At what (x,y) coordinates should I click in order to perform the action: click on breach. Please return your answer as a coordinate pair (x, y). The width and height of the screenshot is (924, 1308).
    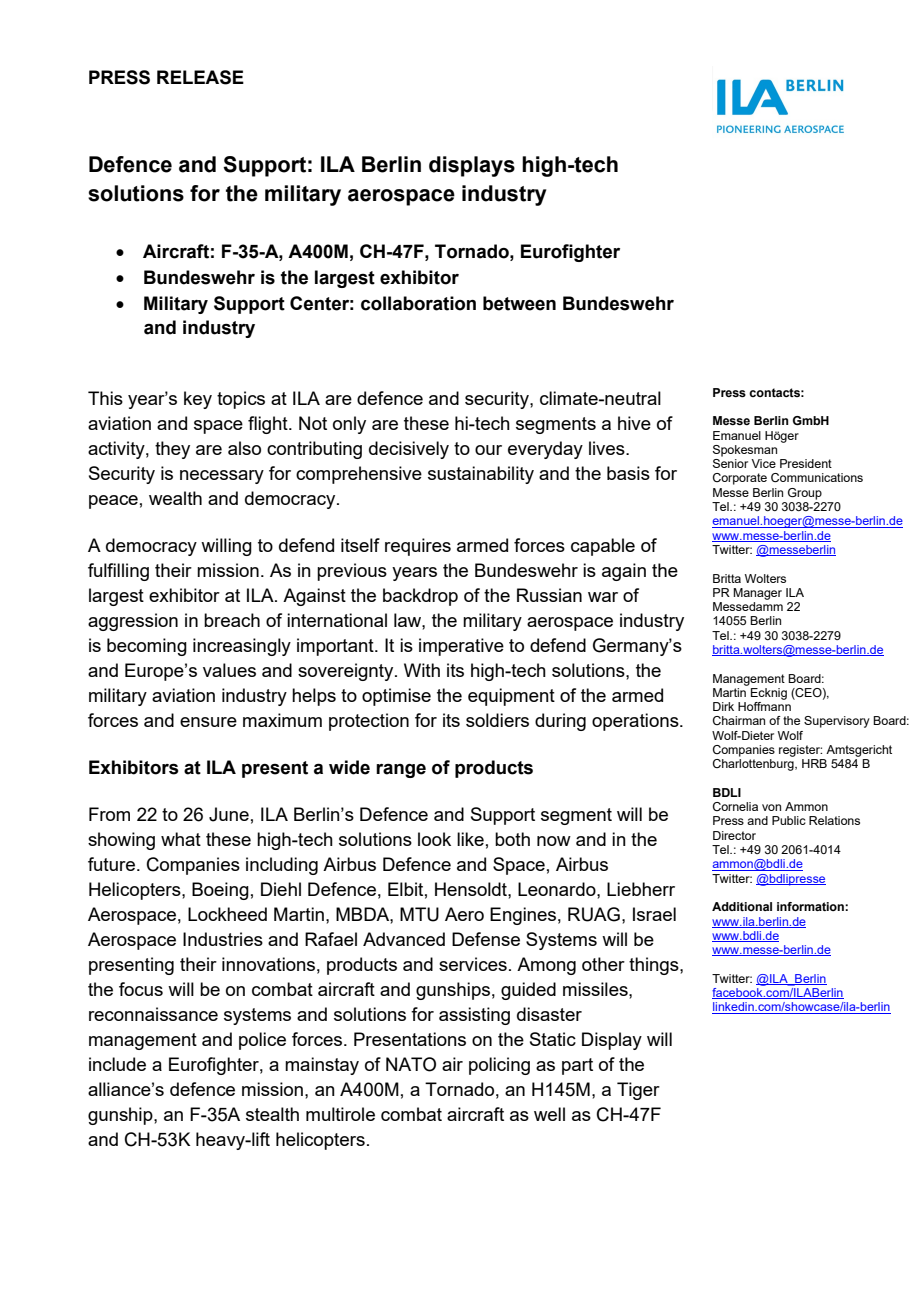
    Looking at the image, I should click on (232, 620).
